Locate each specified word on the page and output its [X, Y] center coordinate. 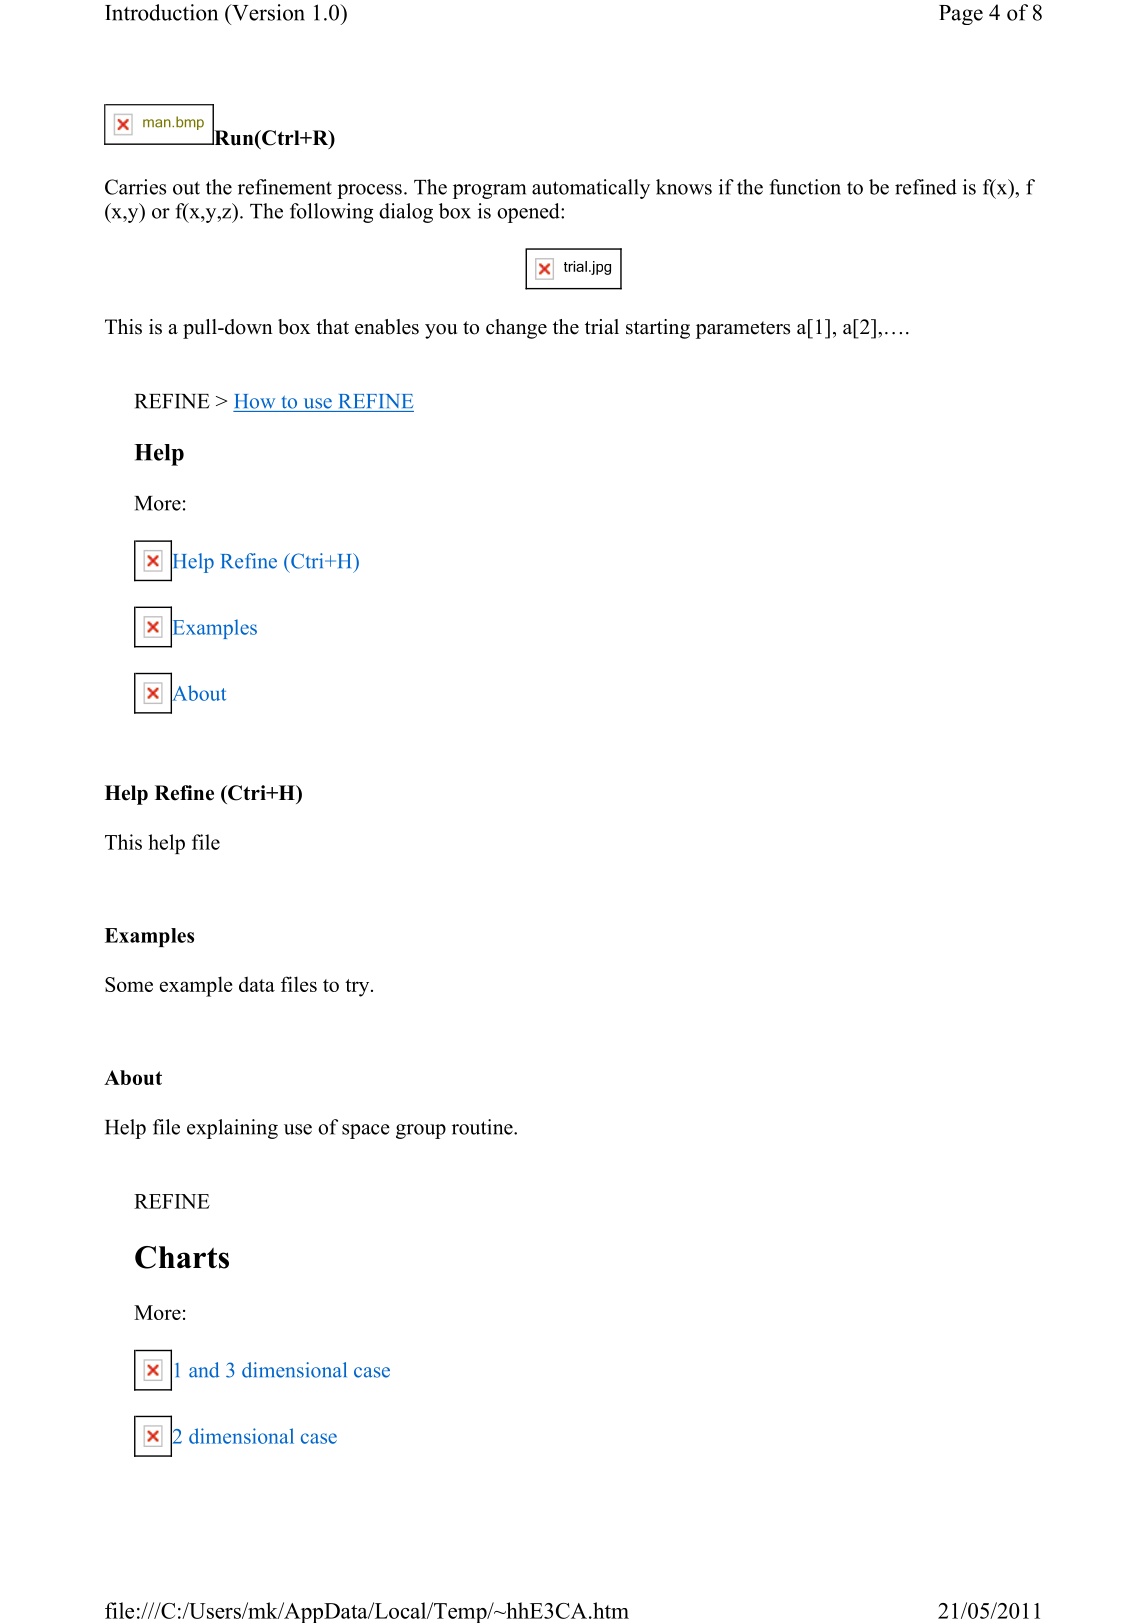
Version [267, 12]
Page [961, 15]
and [204, 1370]
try [358, 988]
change [516, 329]
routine [483, 1127]
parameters [743, 330]
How [255, 401]
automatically [591, 189]
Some [129, 984]
